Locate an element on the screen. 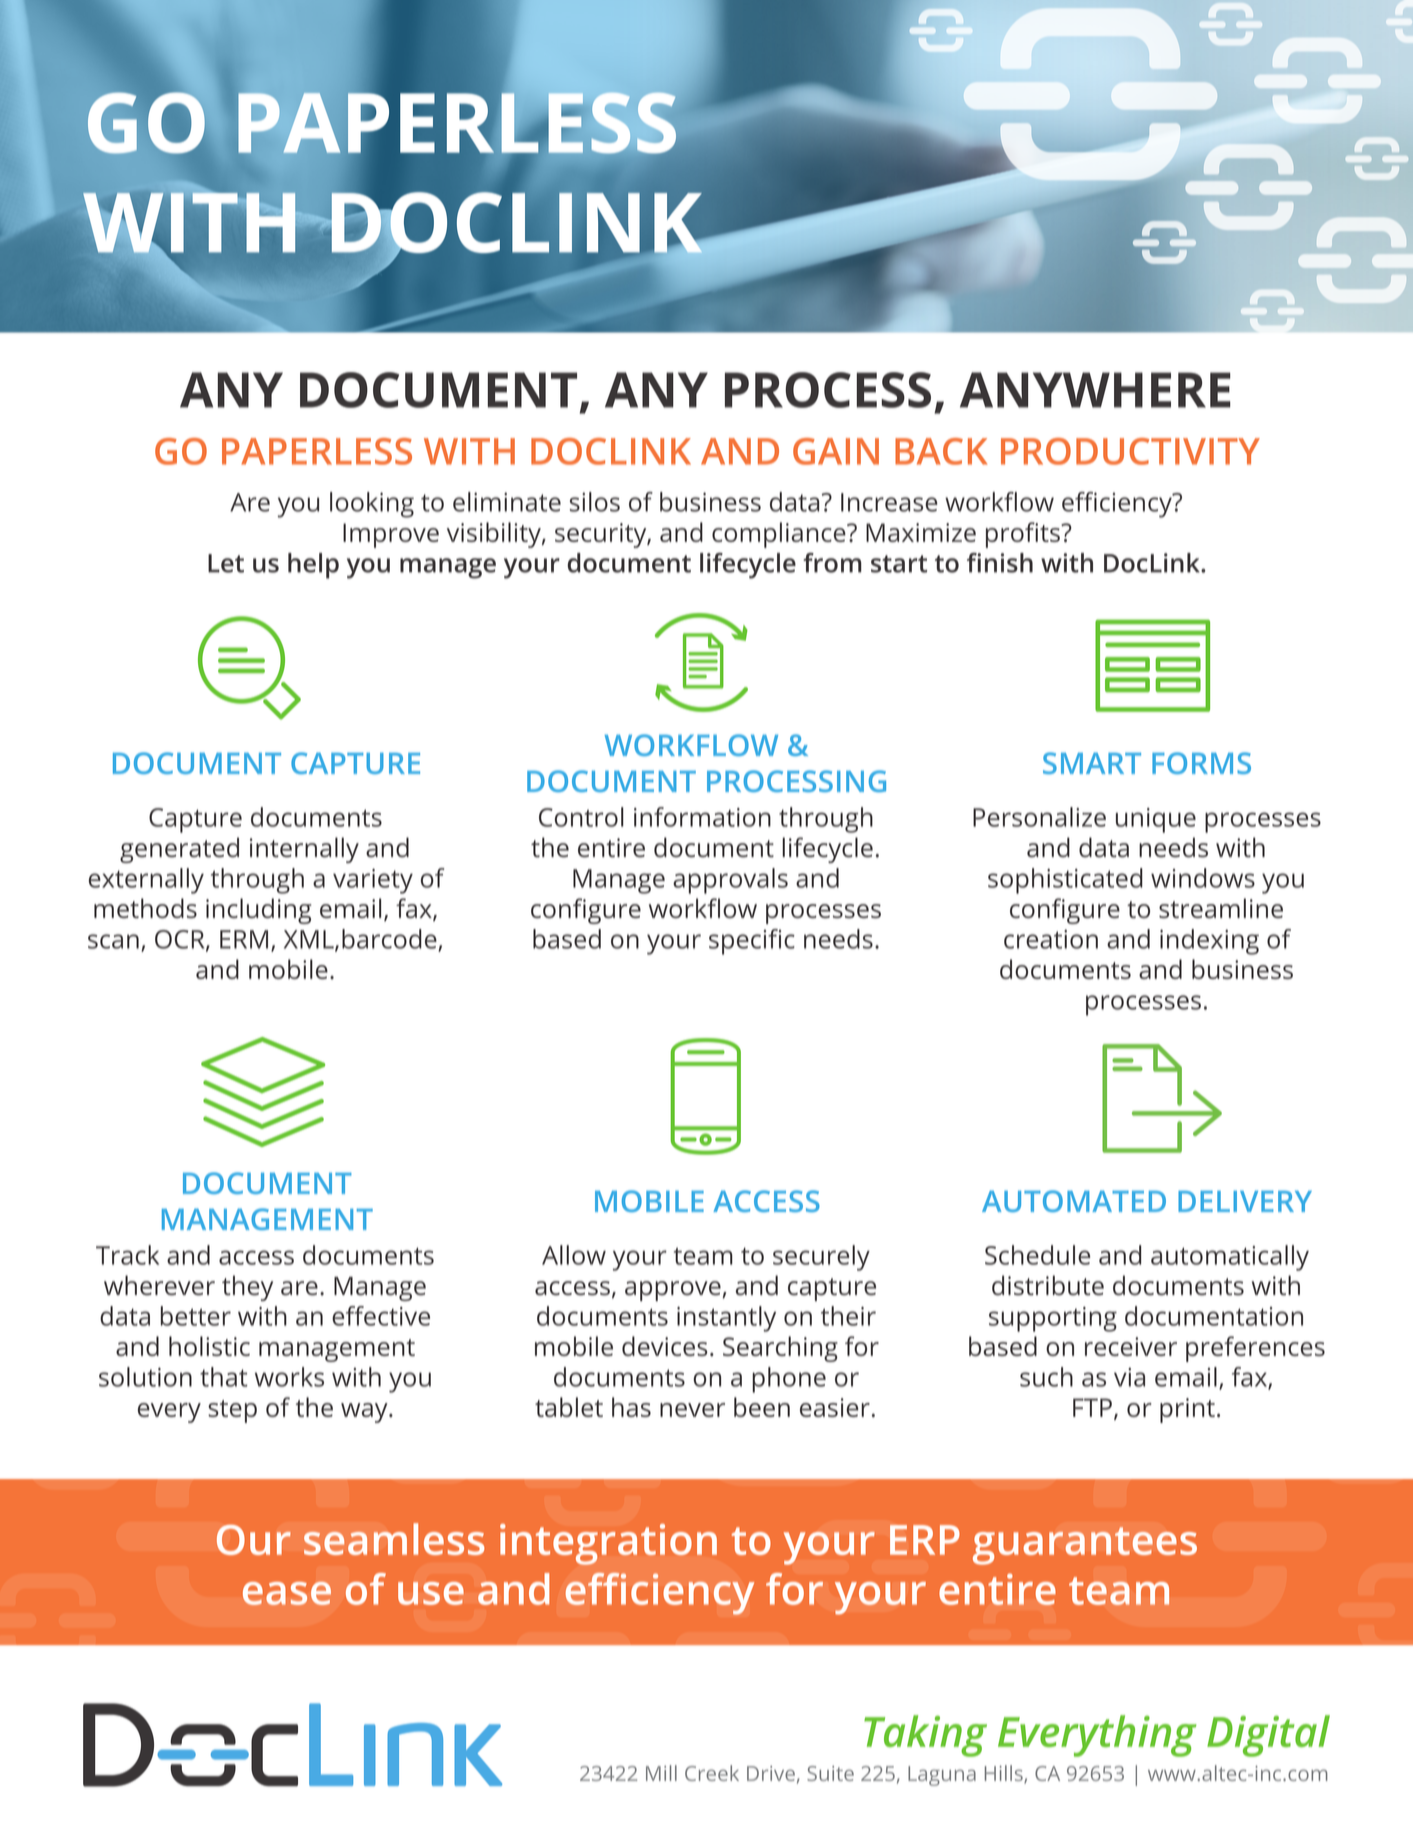  FTP is located at coordinates (1092, 1407).
